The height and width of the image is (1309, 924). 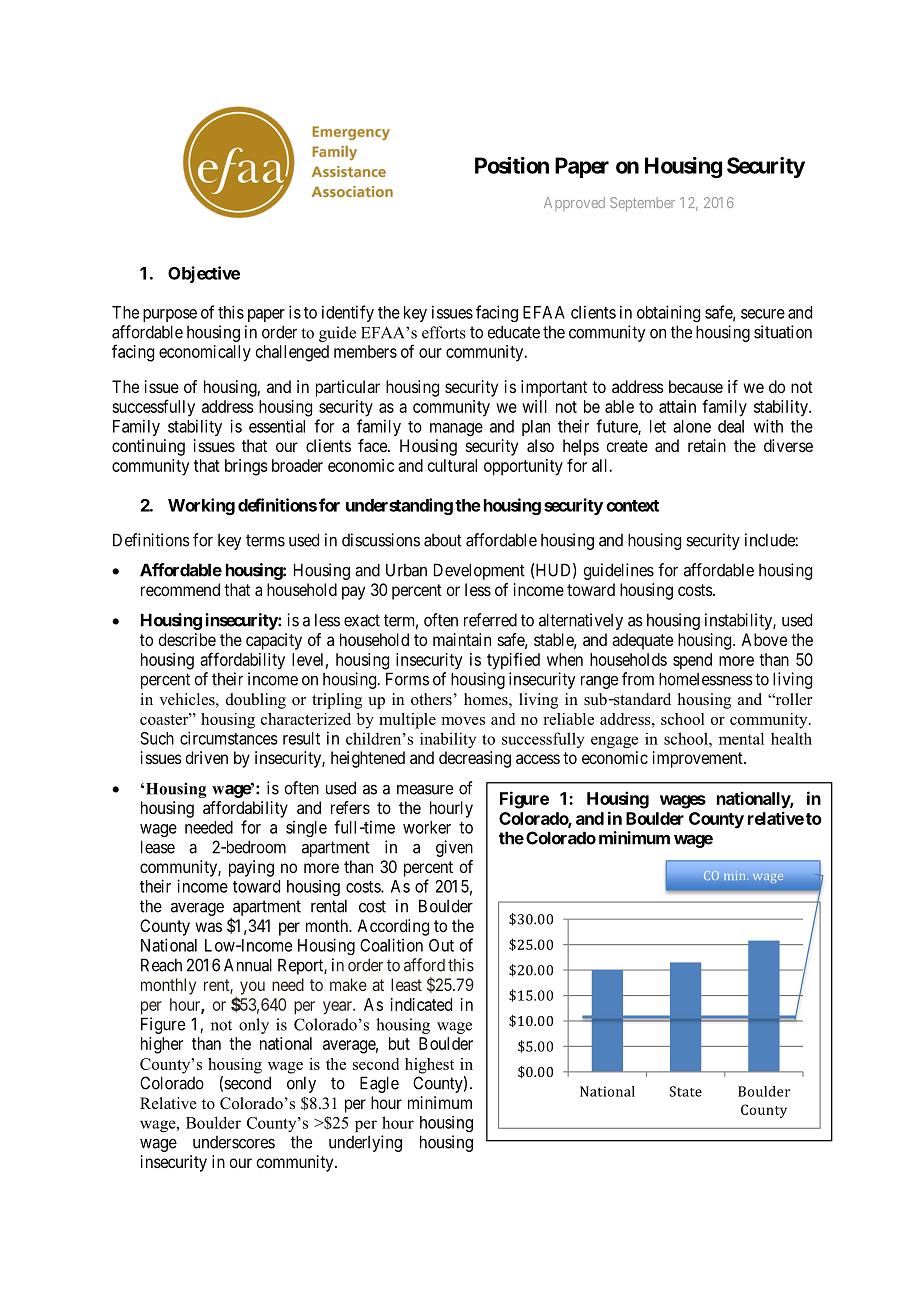 What do you see at coordinates (512, 165) in the image?
I see `Position` at bounding box center [512, 165].
